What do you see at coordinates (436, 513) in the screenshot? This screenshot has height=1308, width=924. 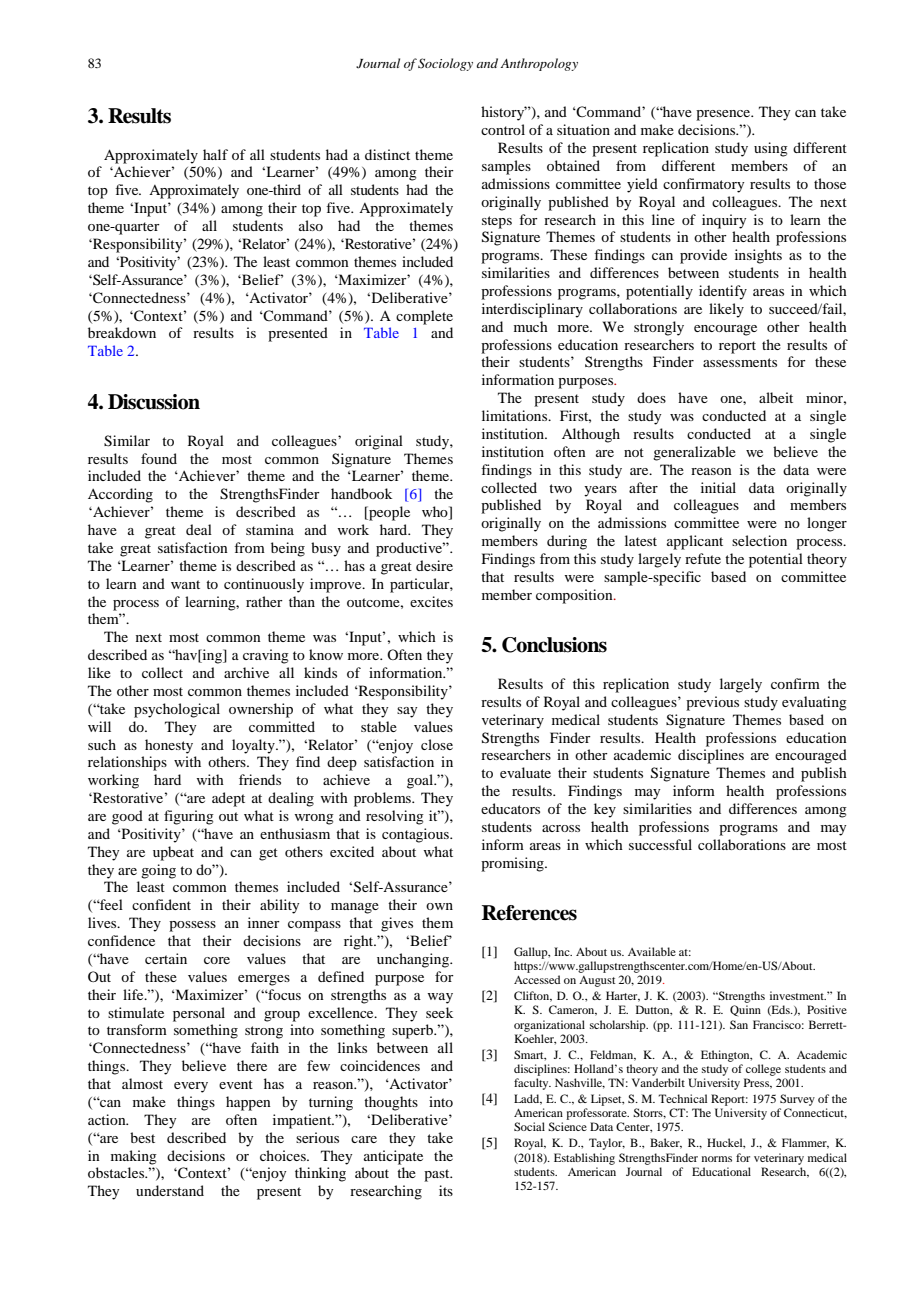 I see `who` at bounding box center [436, 513].
